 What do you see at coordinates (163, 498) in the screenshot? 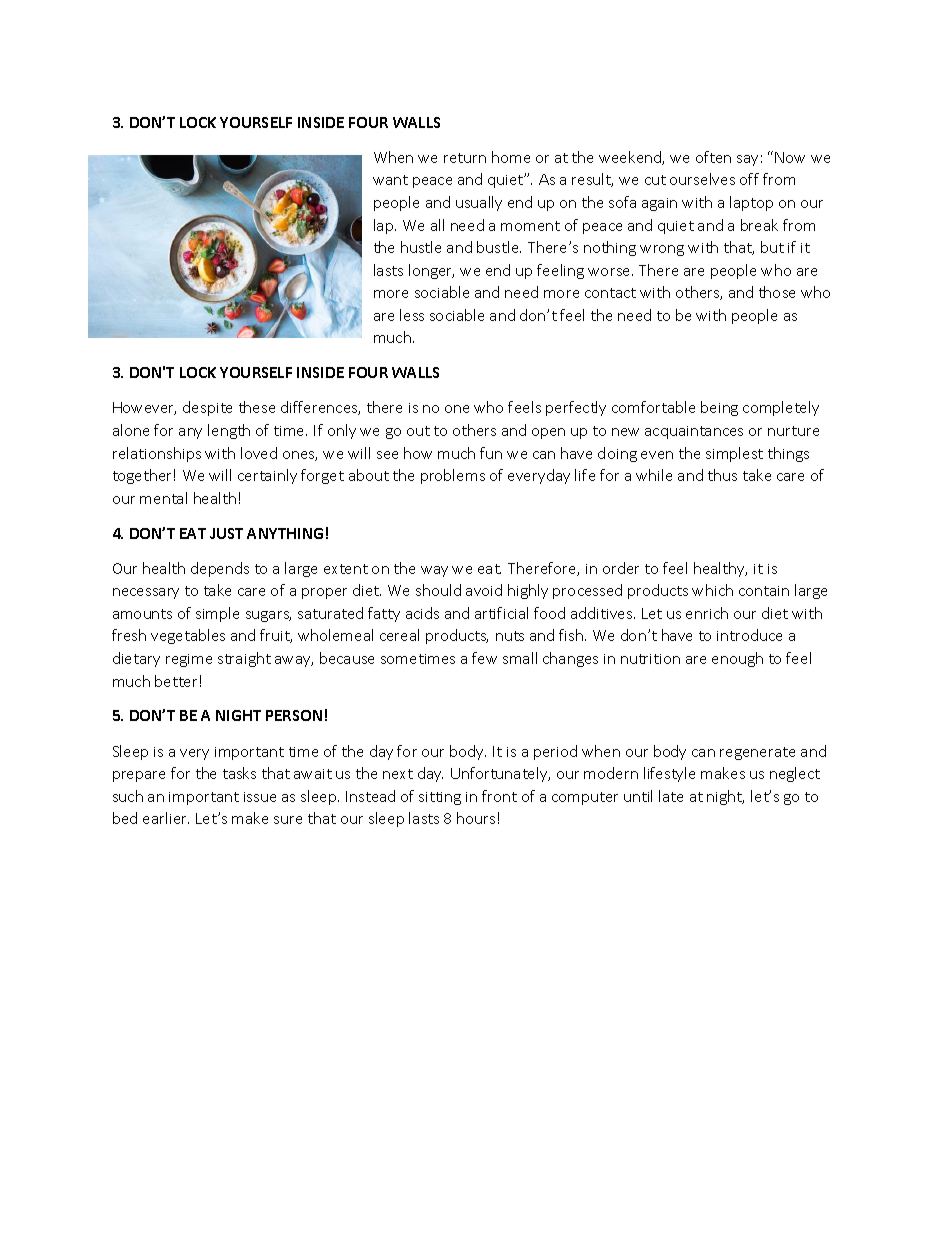
I see `mental` at bounding box center [163, 498].
